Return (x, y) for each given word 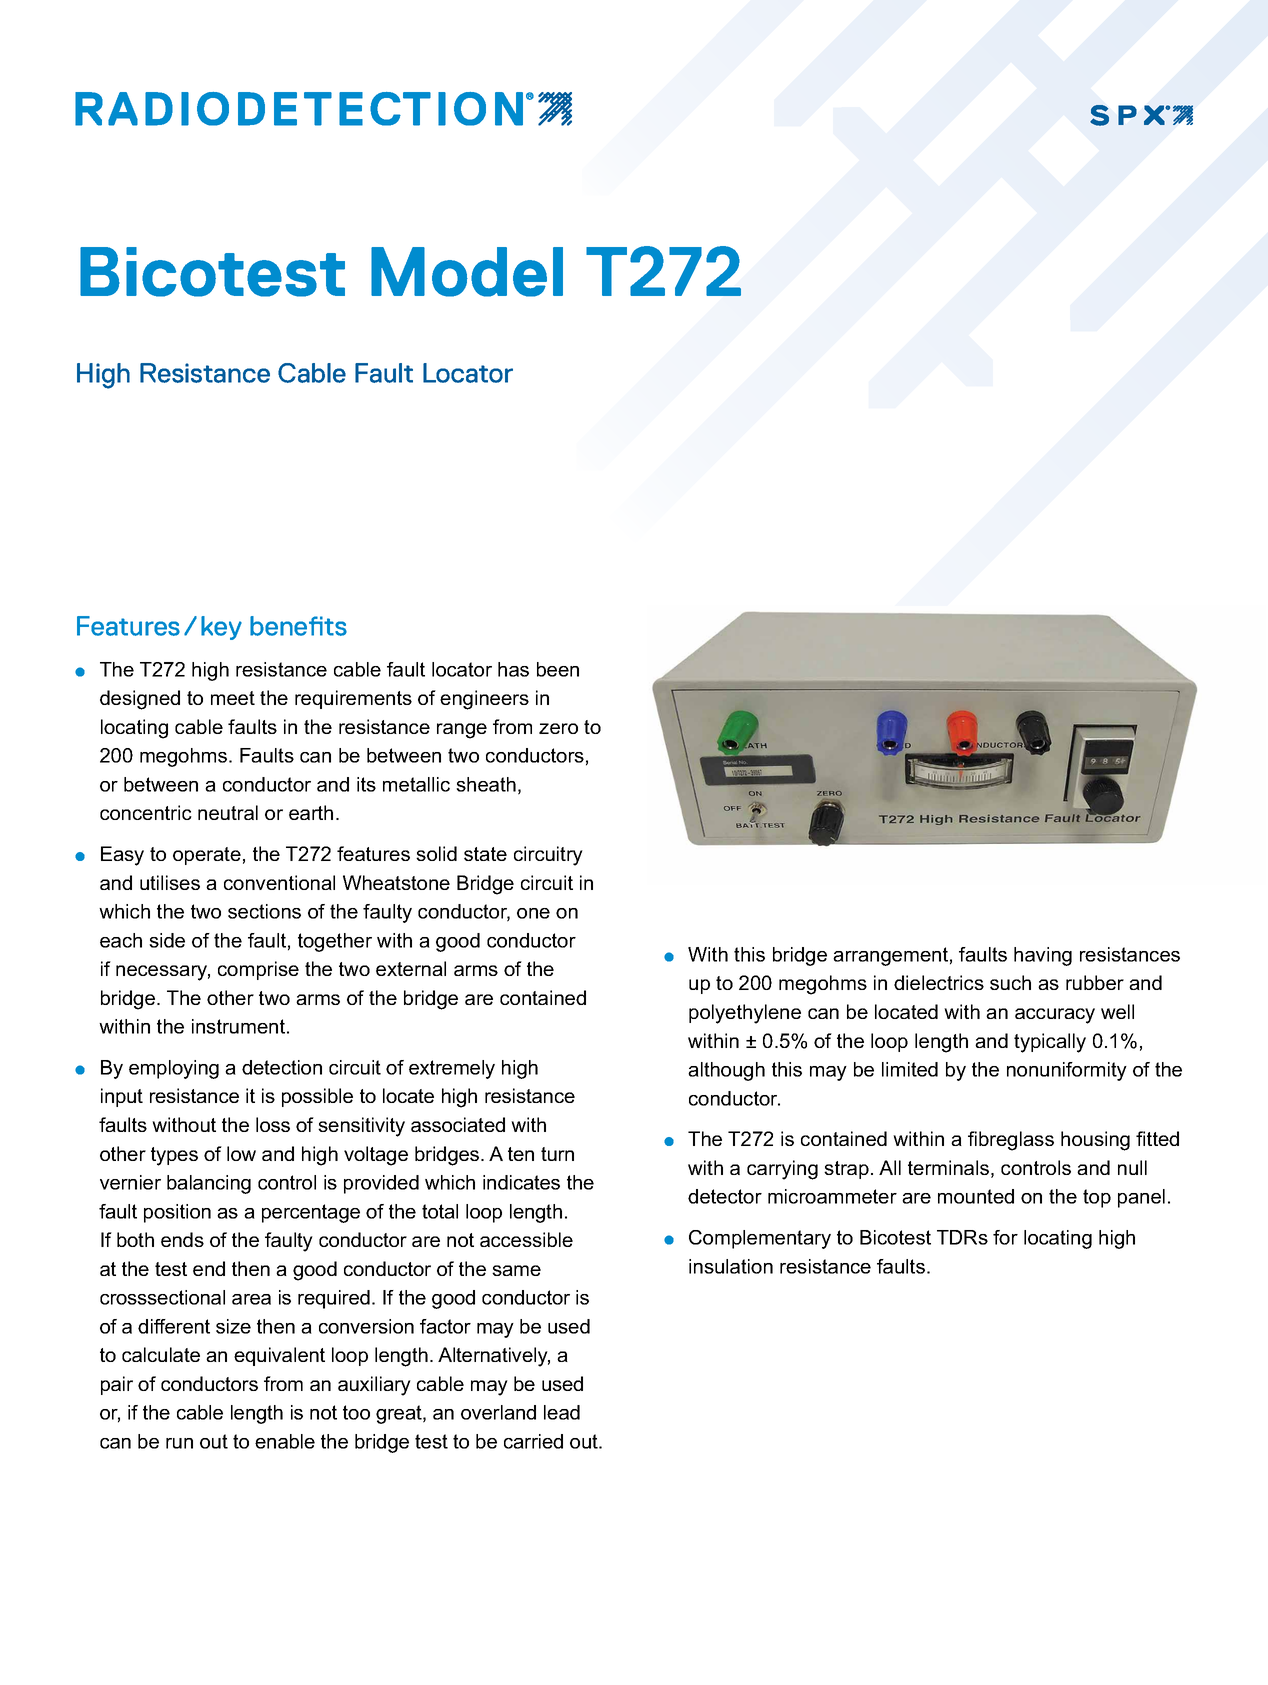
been (558, 669)
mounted (976, 1196)
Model (467, 272)
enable (285, 1441)
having (1043, 956)
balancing (209, 1184)
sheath (486, 784)
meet (233, 698)
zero (558, 728)
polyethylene (745, 1014)
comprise (258, 970)
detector (725, 1196)
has (513, 669)
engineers (484, 700)
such (1010, 982)
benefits (298, 626)
